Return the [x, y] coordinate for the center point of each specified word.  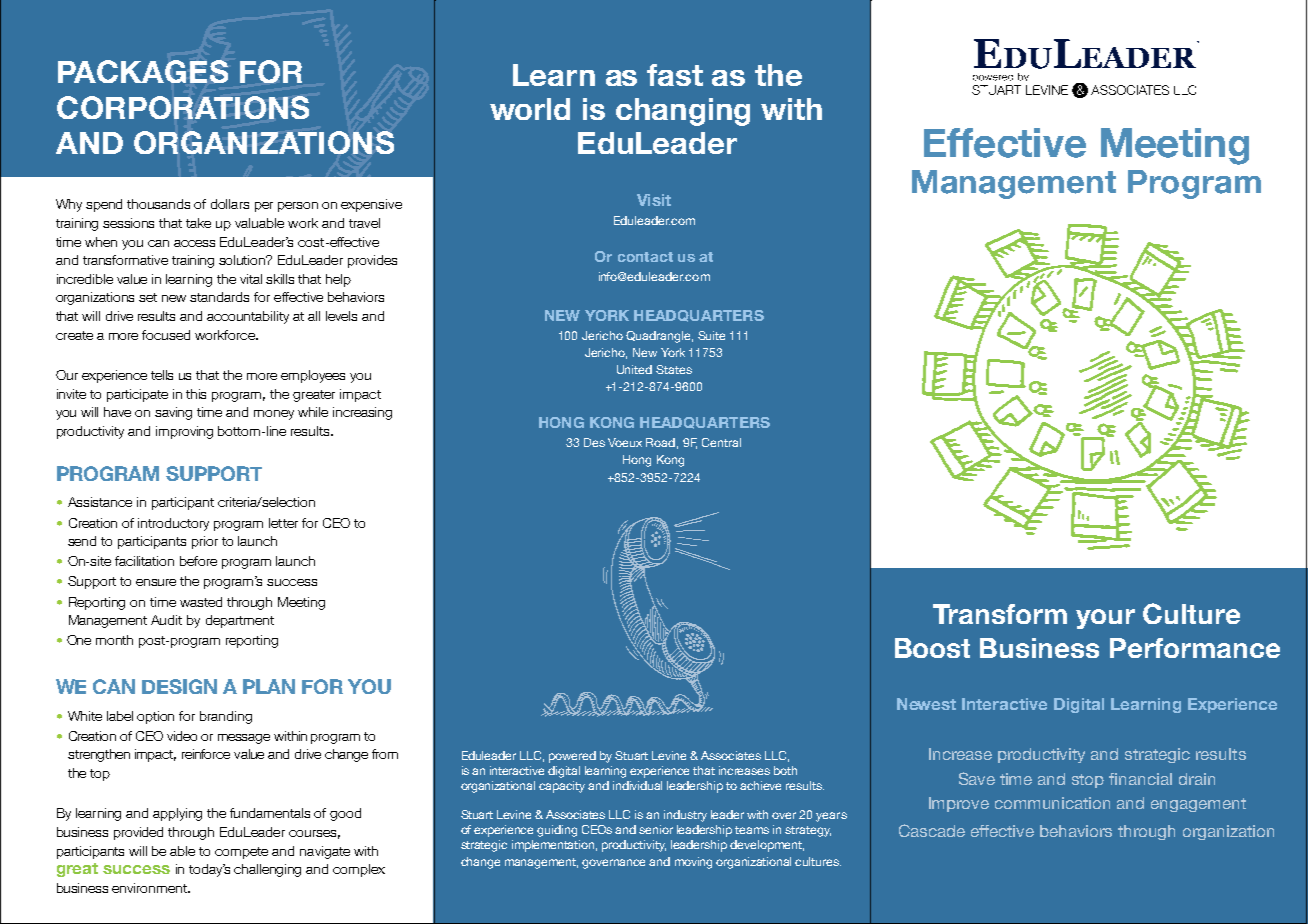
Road [660, 442]
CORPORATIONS [183, 107]
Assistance [100, 502]
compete [241, 853]
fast [675, 75]
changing [683, 112]
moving [693, 863]
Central [721, 442]
